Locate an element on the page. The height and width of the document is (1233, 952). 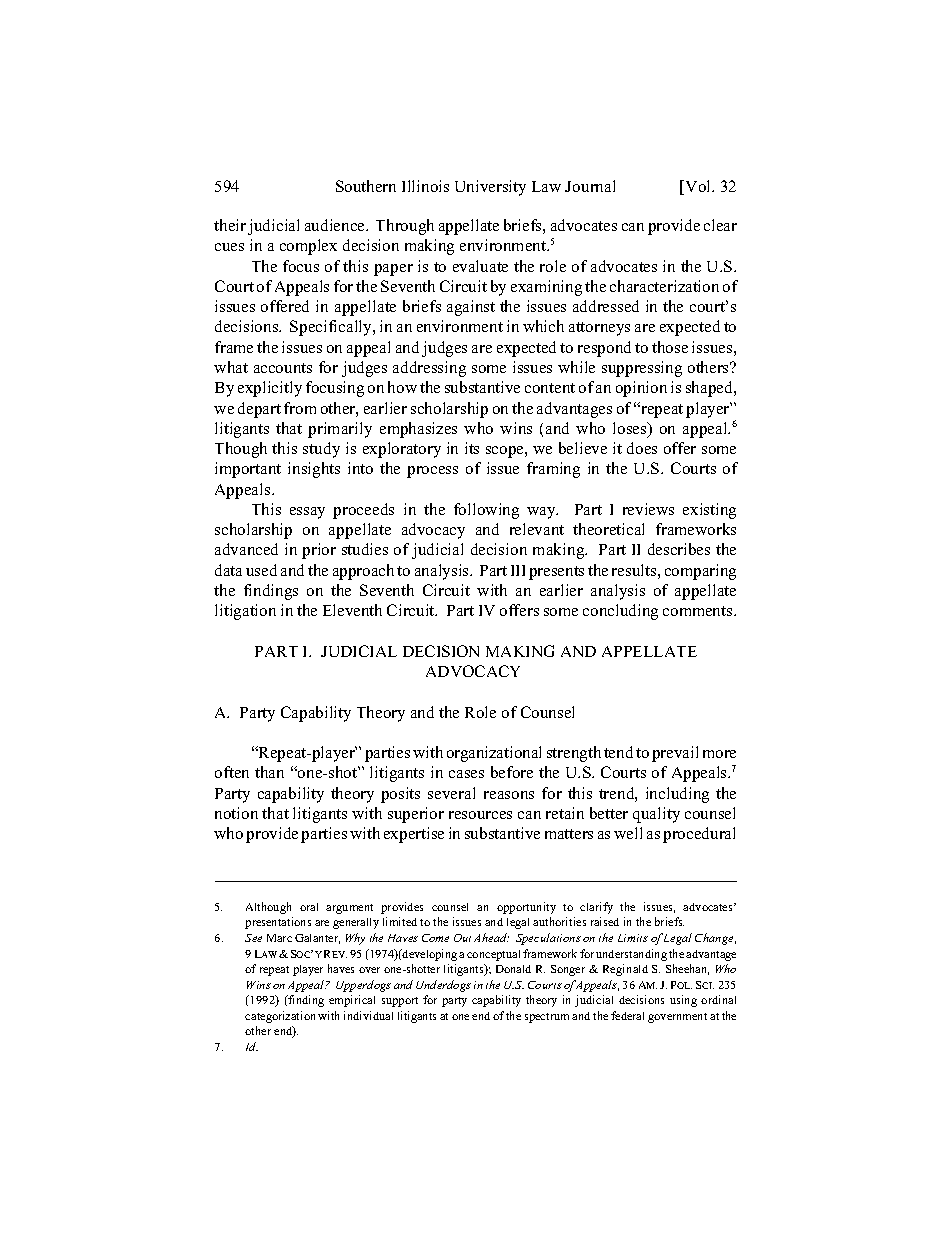
categorization is located at coordinates (280, 1017).
